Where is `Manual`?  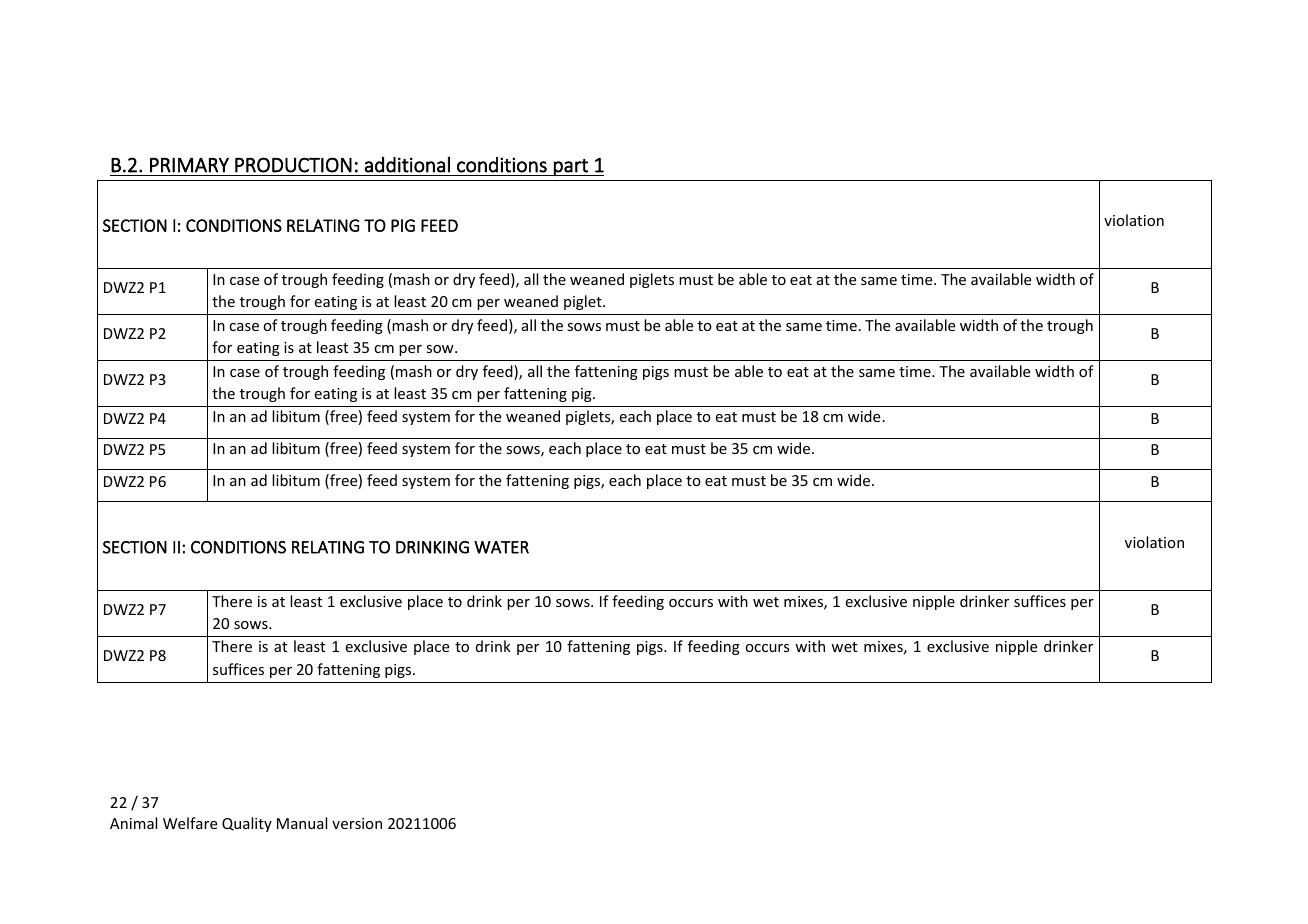
Manual is located at coordinates (302, 823).
